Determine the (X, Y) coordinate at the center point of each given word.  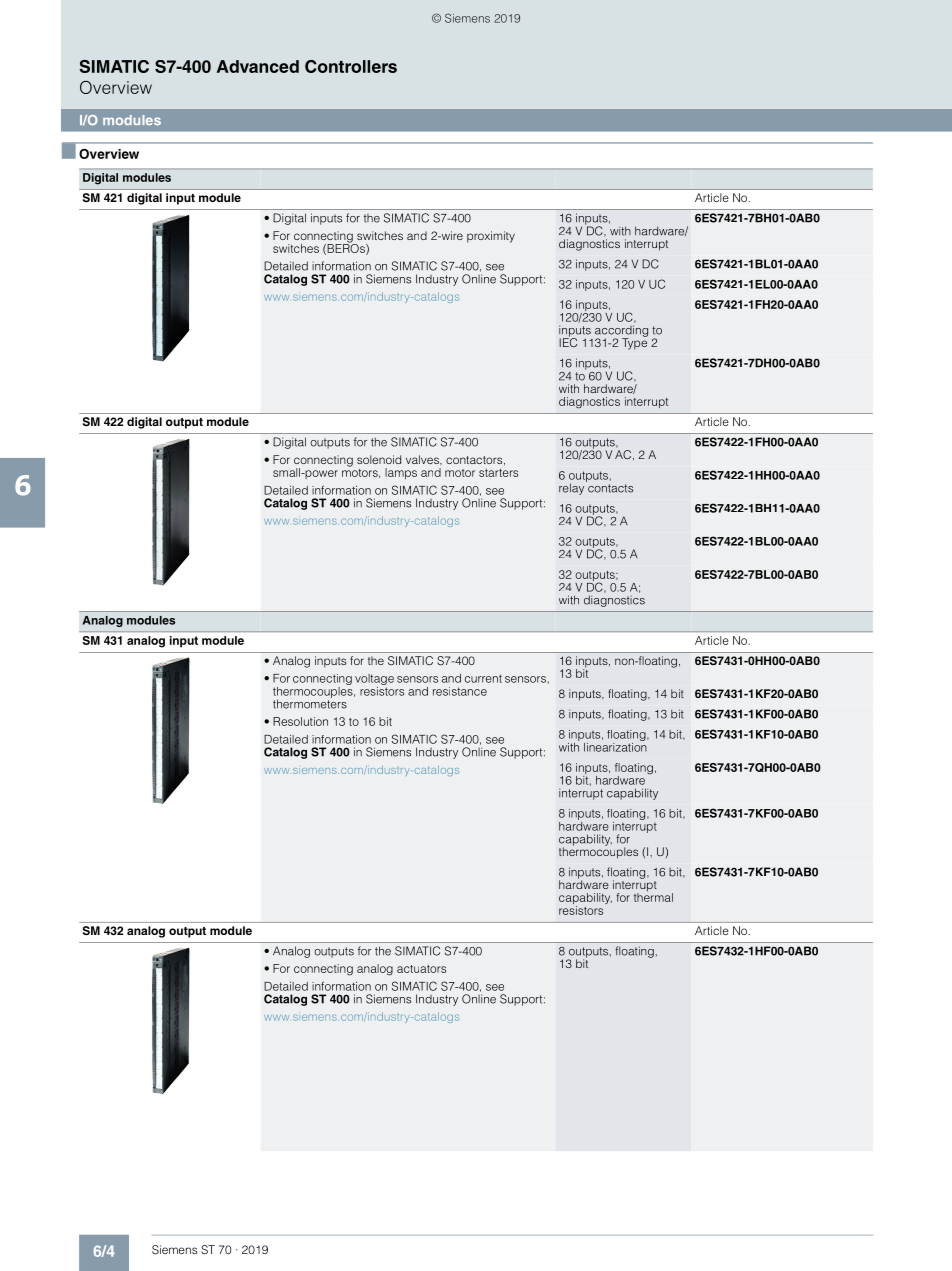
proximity (491, 237)
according (621, 332)
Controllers (351, 66)
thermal (653, 896)
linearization (615, 746)
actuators (421, 969)
